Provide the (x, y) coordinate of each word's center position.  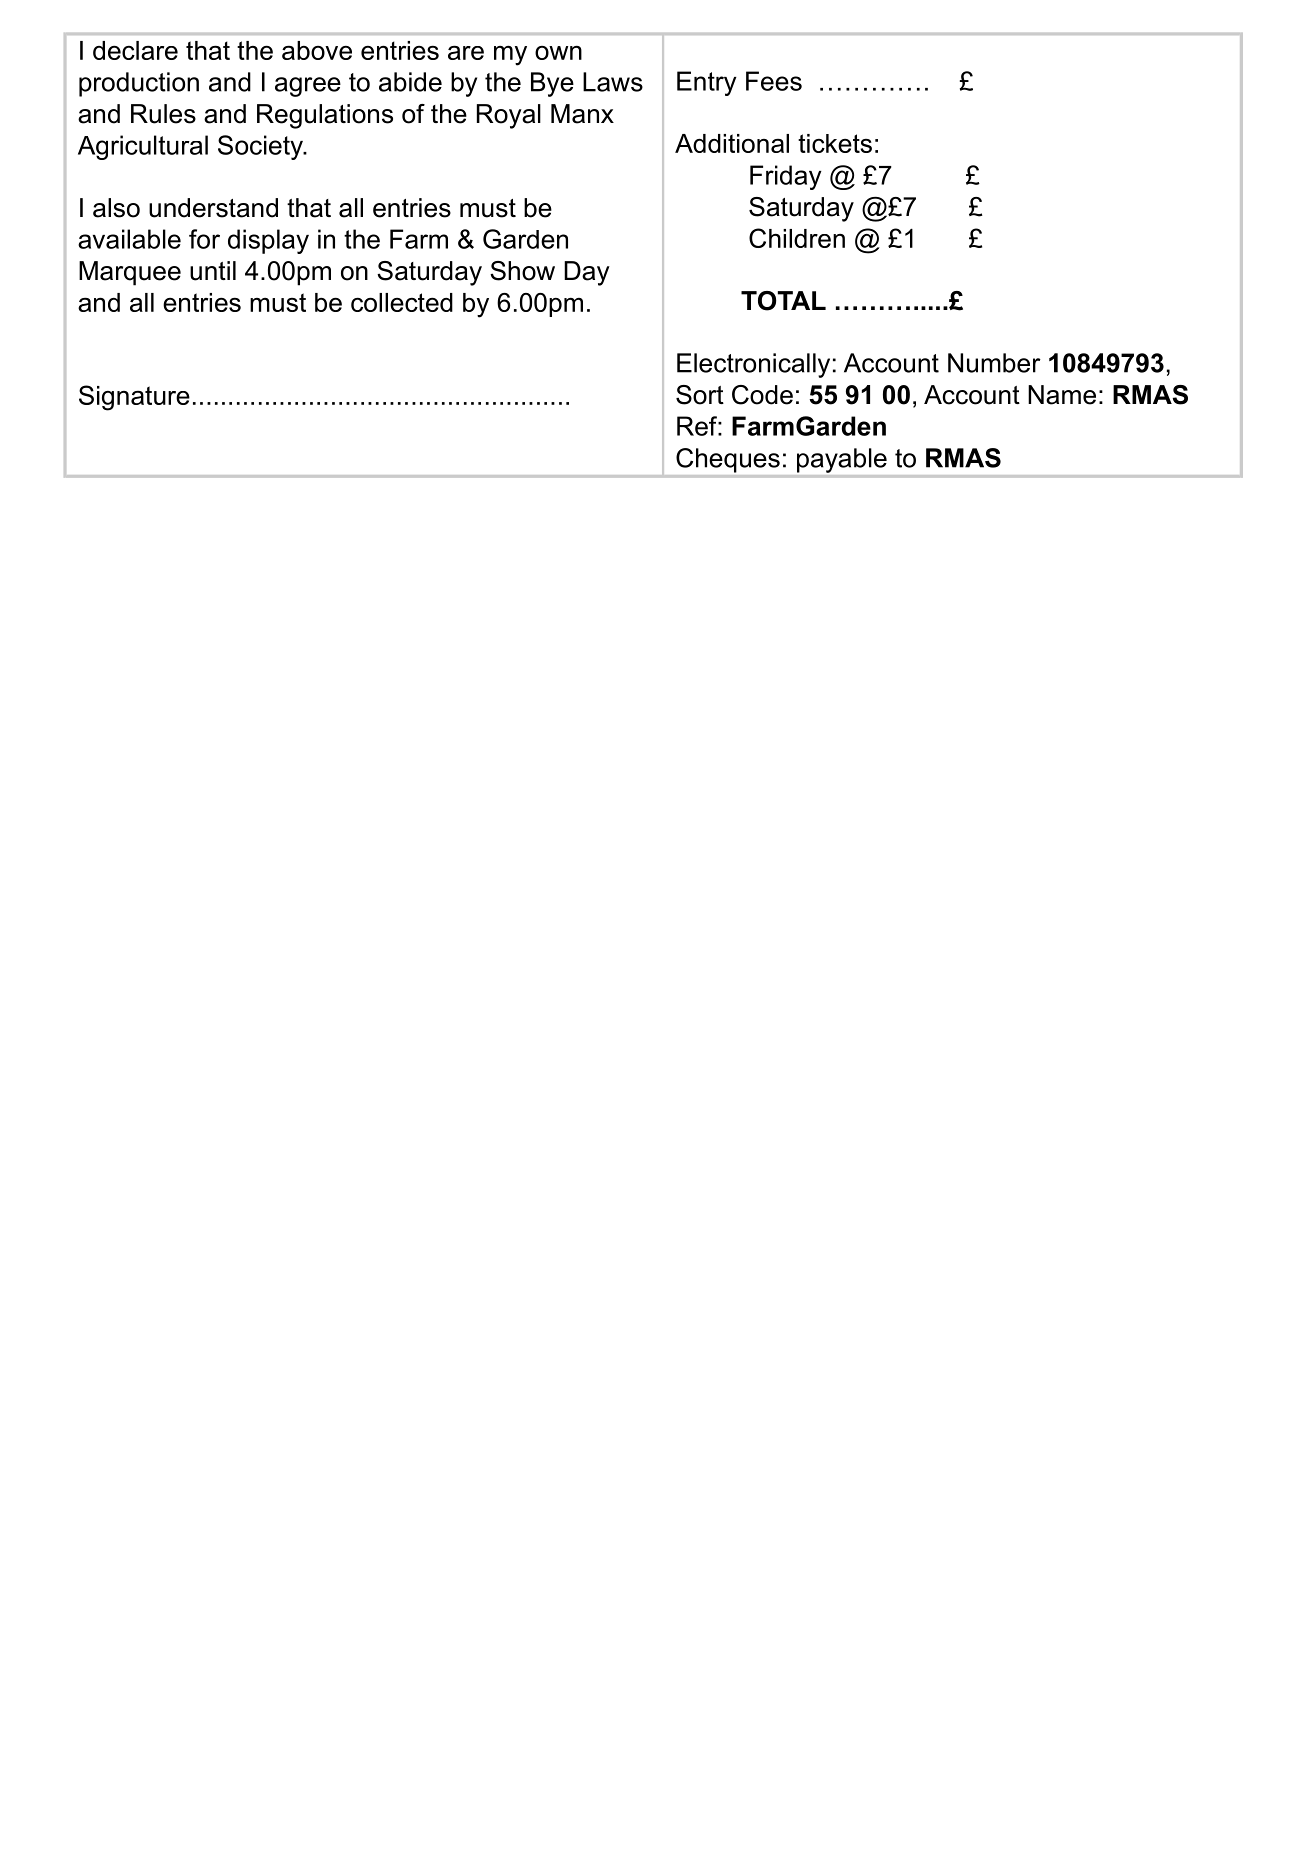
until (213, 271)
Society (262, 147)
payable (842, 460)
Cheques (728, 460)
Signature (134, 398)
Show (522, 271)
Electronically (753, 365)
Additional (732, 143)
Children (797, 238)
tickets (835, 143)
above (317, 50)
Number (994, 363)
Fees (774, 81)
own (558, 53)
